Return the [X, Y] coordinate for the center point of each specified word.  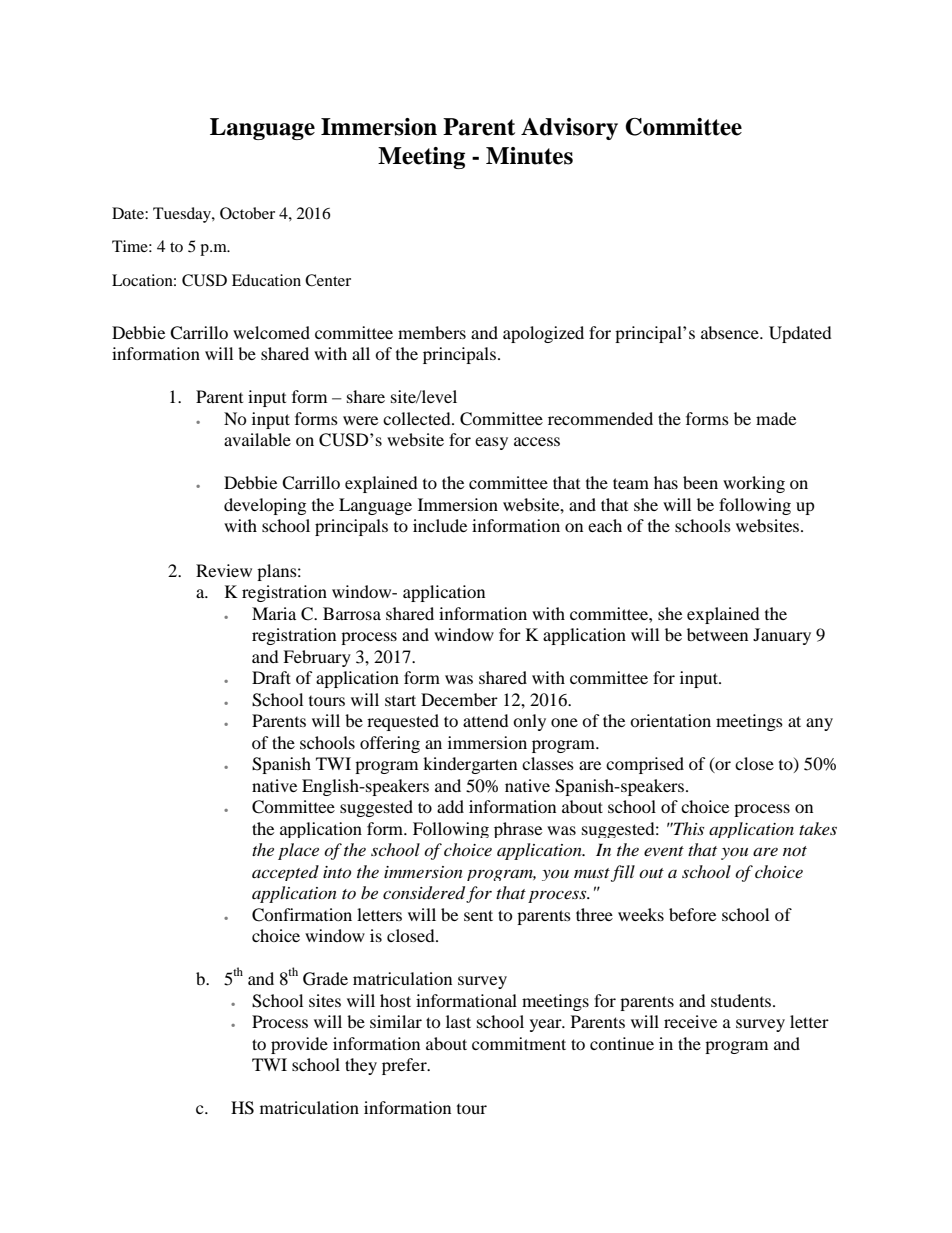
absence [731, 332]
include [440, 525]
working [754, 484]
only [529, 722]
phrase [518, 830]
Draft [271, 677]
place [298, 851]
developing [265, 506]
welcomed [271, 332]
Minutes [529, 156]
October [247, 213]
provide [299, 1045]
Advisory [569, 129]
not [795, 851]
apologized [543, 334]
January [782, 636]
